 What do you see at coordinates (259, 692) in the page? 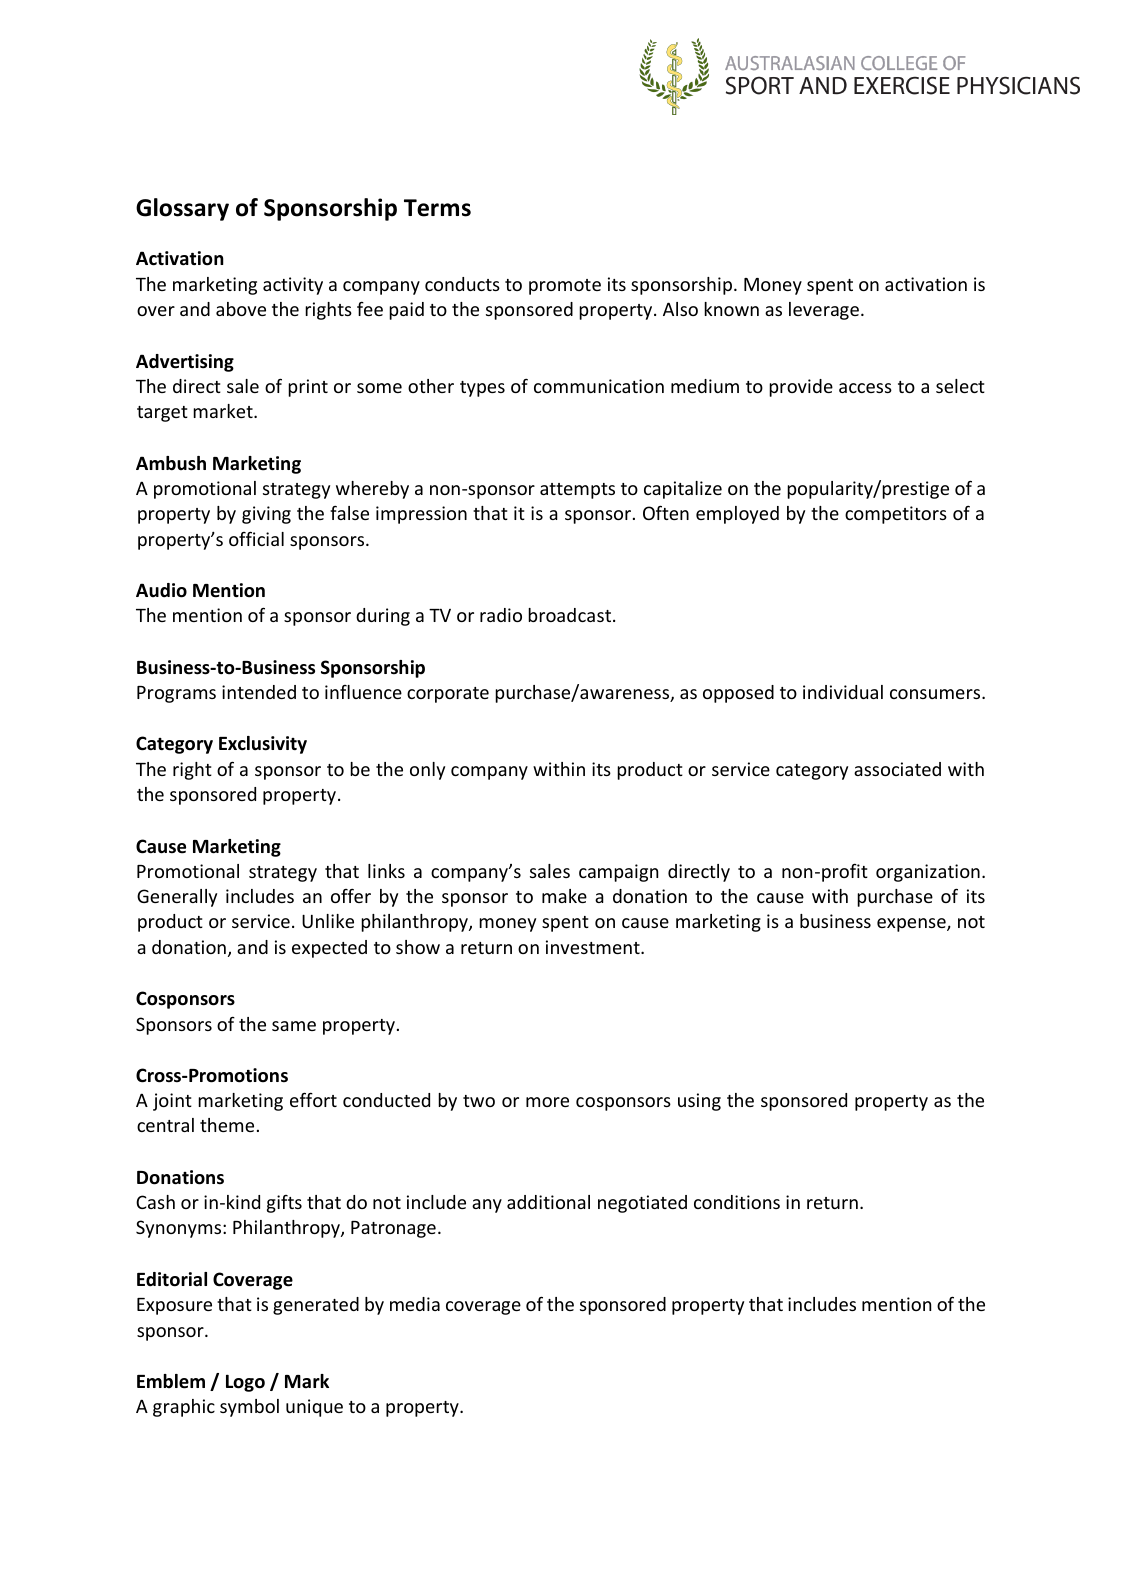
I see `intended` at bounding box center [259, 692].
